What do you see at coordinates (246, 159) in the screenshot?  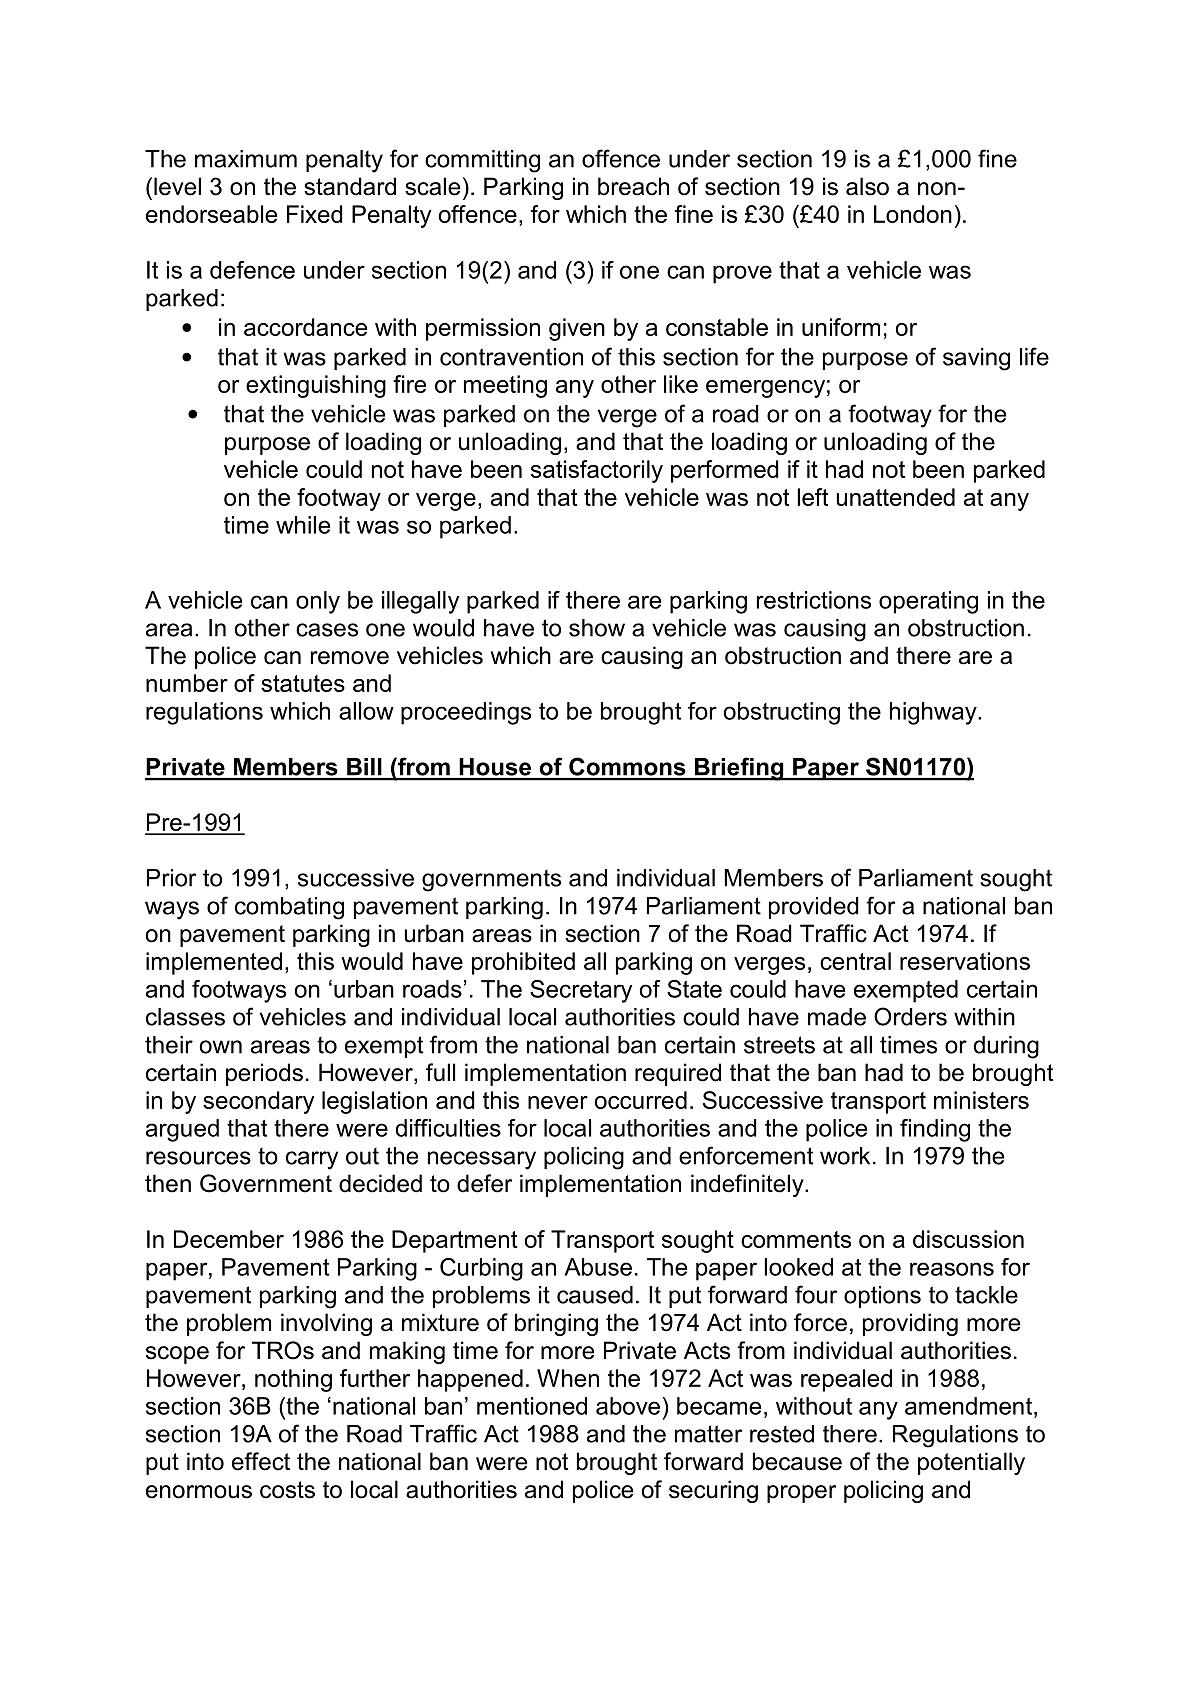 I see `maximum` at bounding box center [246, 159].
